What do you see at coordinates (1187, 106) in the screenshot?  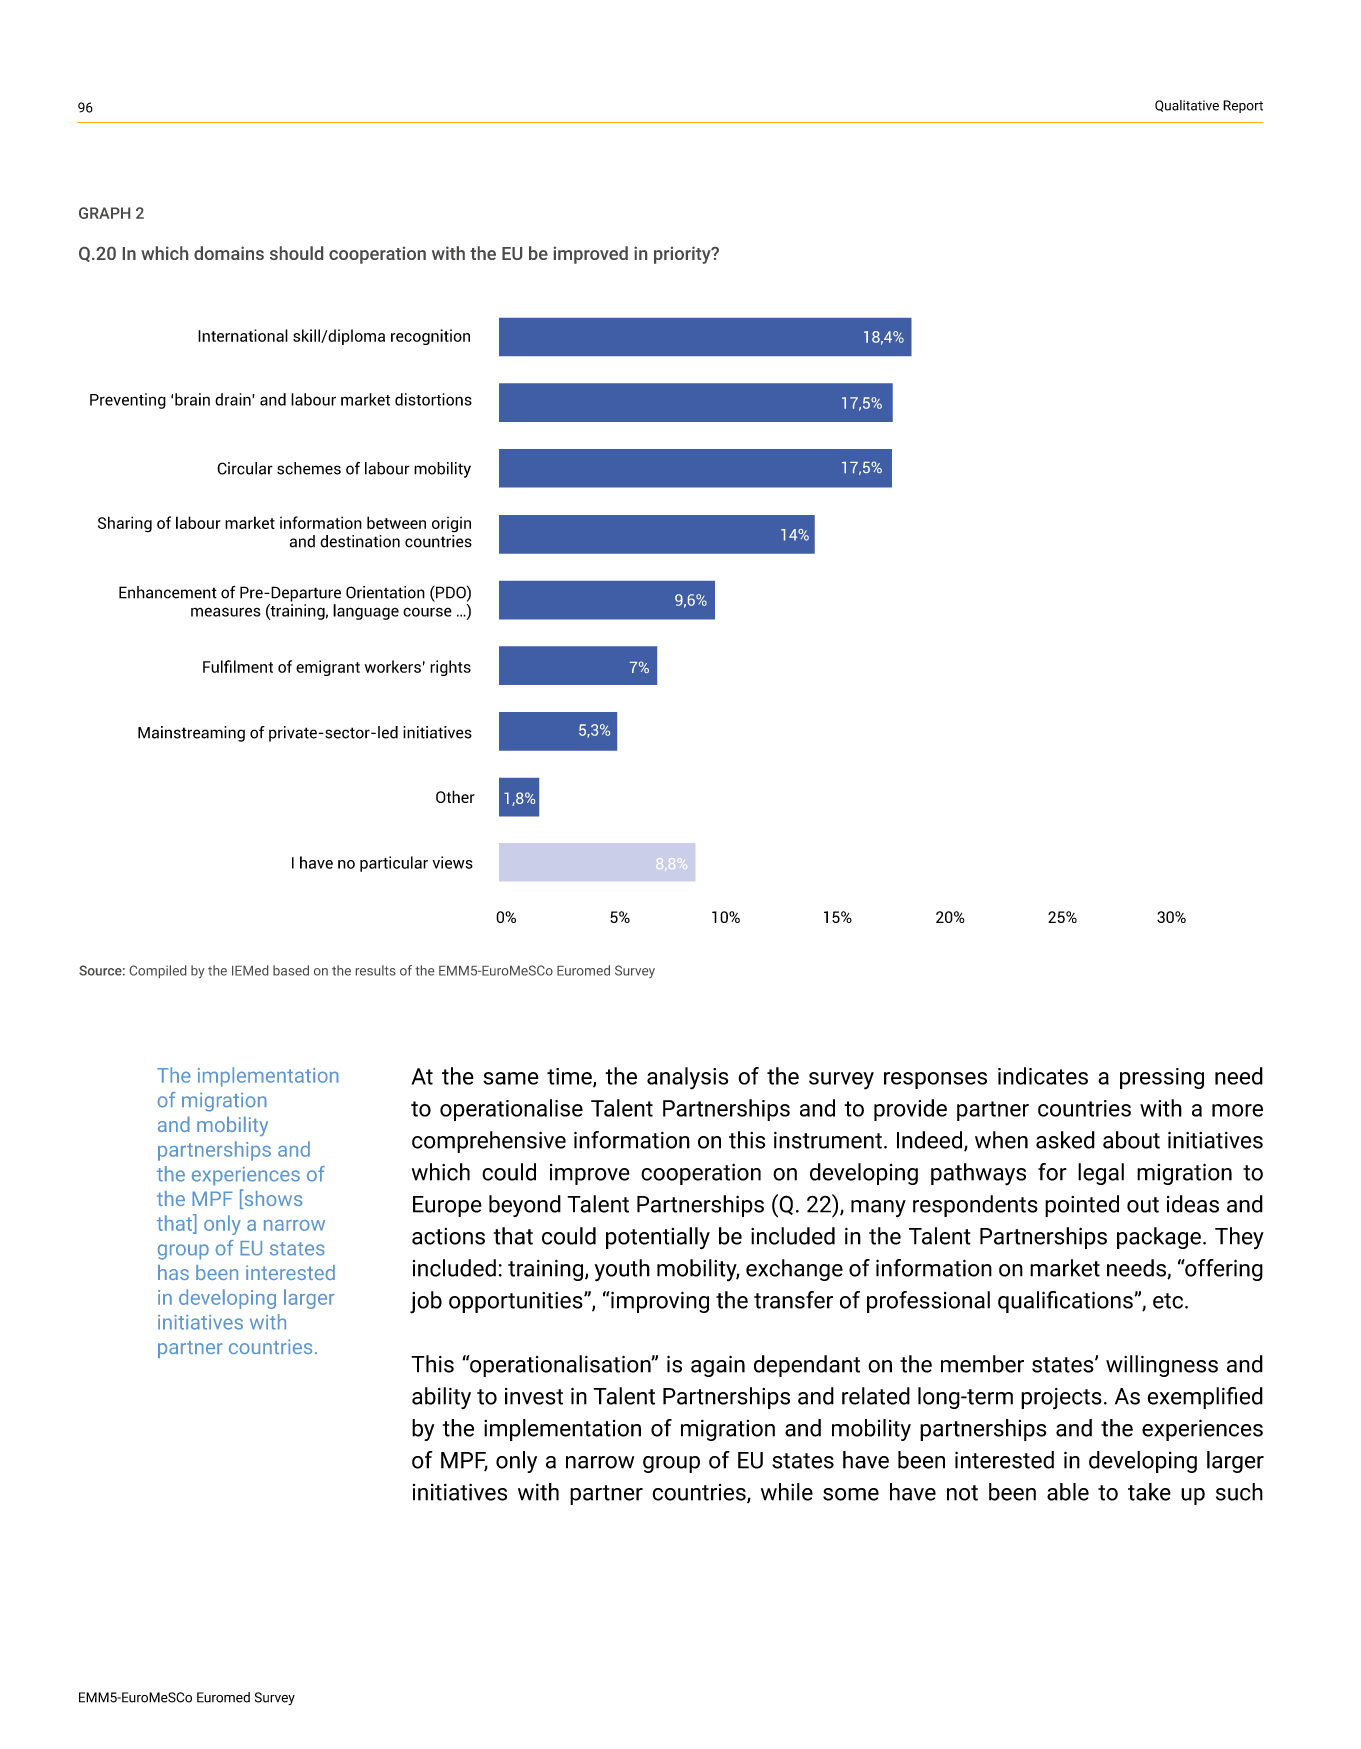 I see `Qualitative` at bounding box center [1187, 106].
